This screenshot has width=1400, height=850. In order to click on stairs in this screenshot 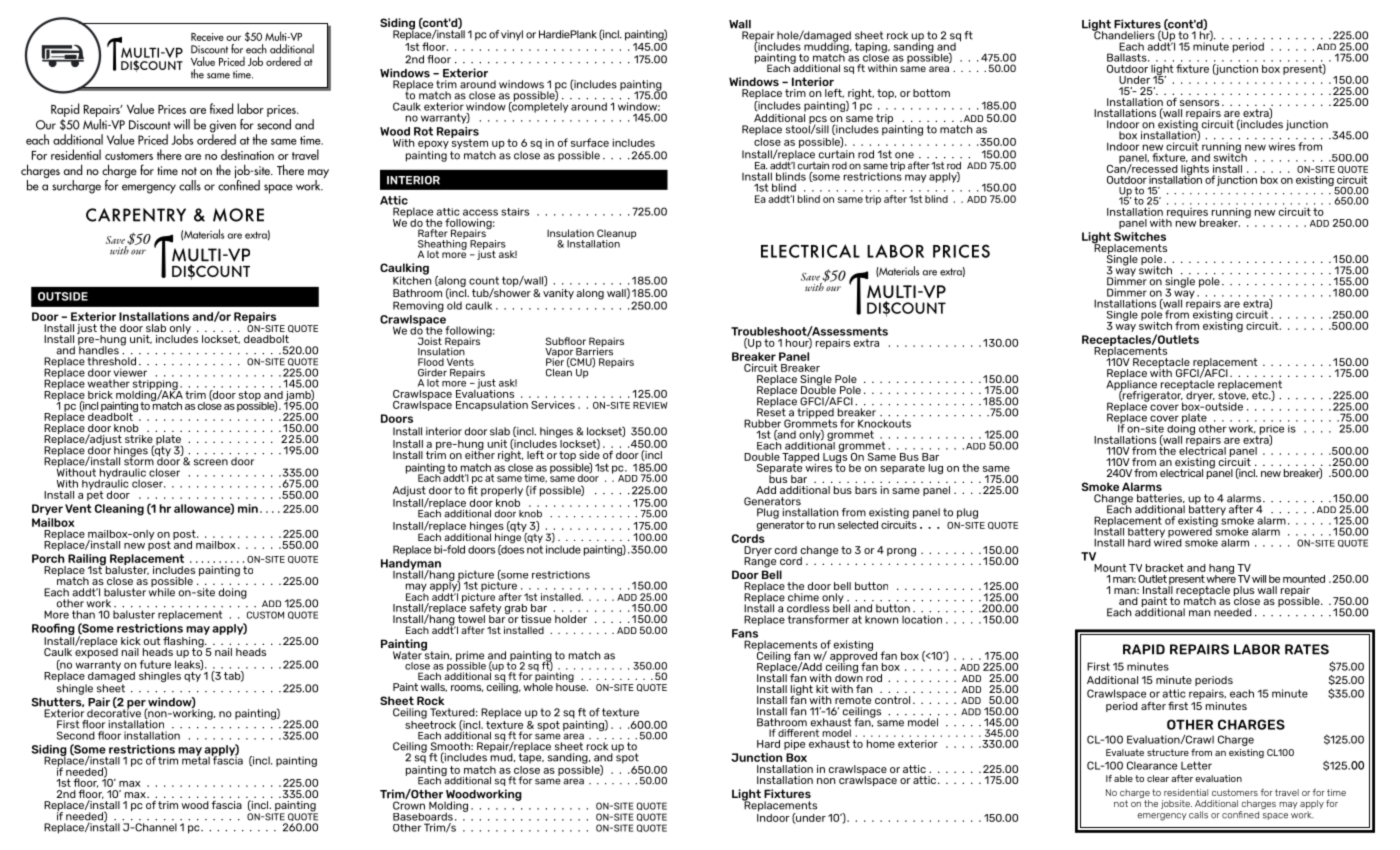, I will do `click(515, 212)`.
